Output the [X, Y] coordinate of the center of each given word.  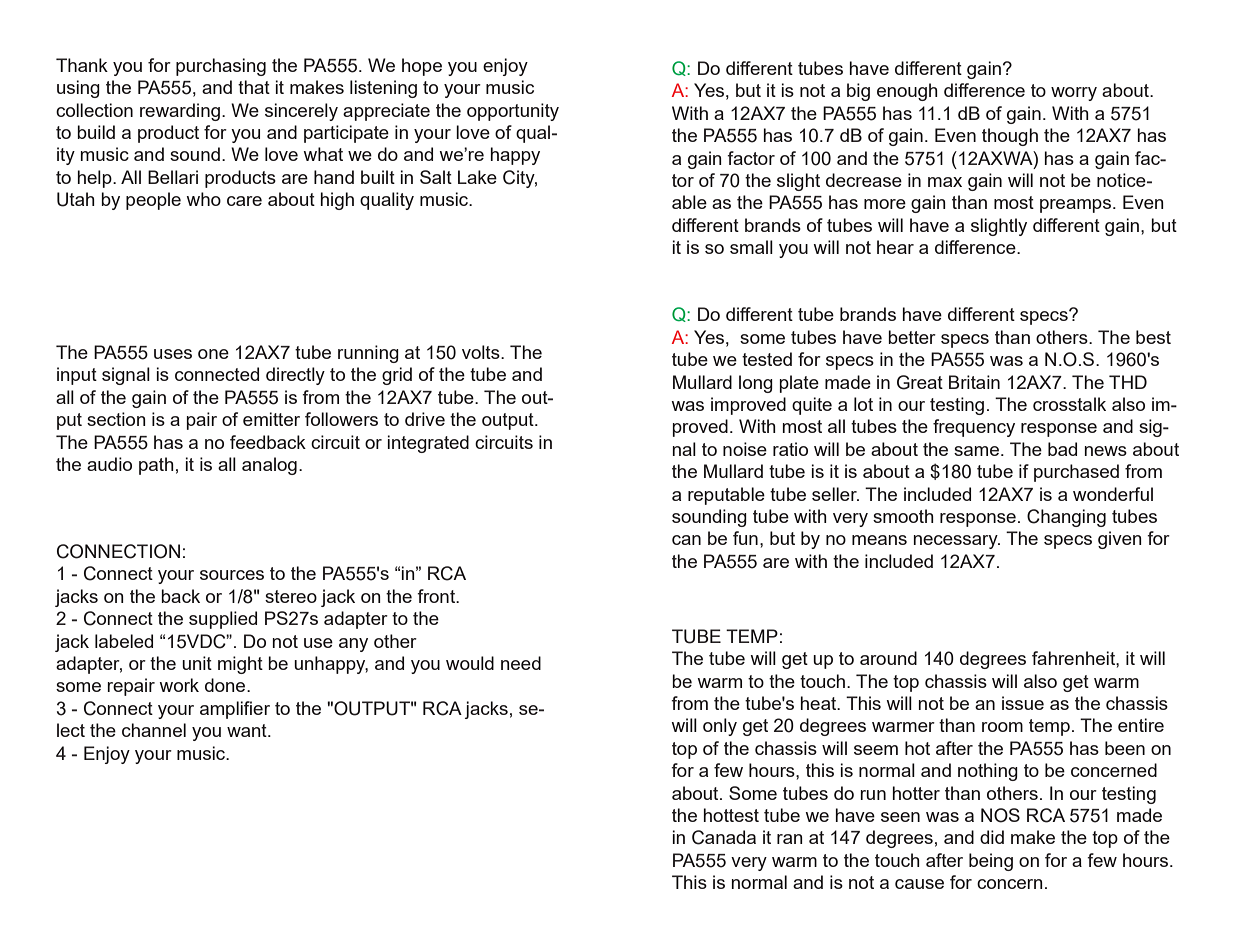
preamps [1075, 206]
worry [1074, 94]
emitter [271, 419]
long [756, 384]
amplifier [235, 710]
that [254, 87]
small [751, 247]
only [720, 727]
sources [232, 575]
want [248, 730]
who [203, 199]
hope [422, 67]
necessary [956, 542]
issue [1023, 703]
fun [745, 538]
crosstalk [1069, 404]
